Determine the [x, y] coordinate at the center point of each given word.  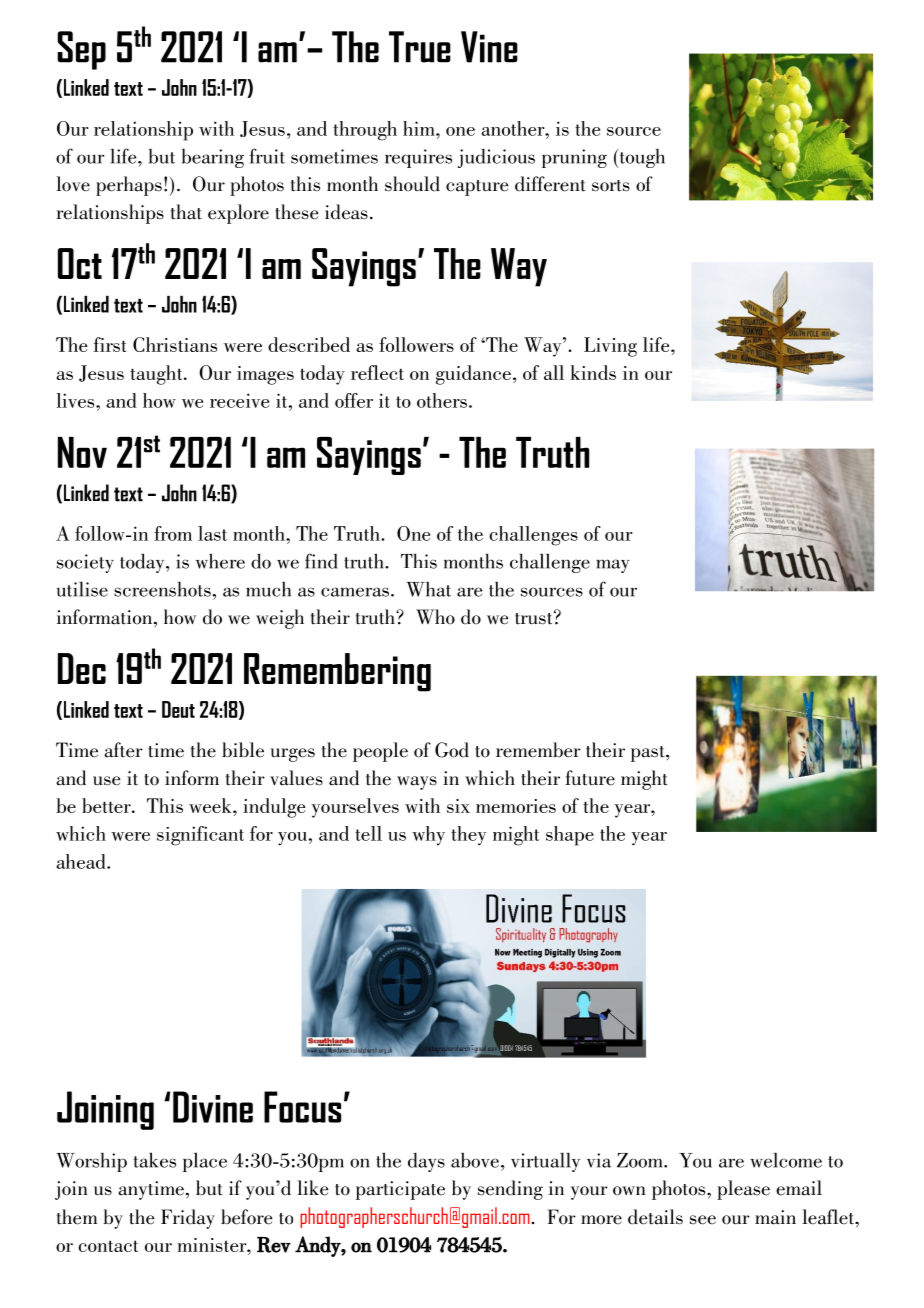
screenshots [162, 589]
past [649, 754]
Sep [81, 50]
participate [400, 1190]
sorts [611, 186]
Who [435, 617]
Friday [188, 1219]
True [420, 47]
